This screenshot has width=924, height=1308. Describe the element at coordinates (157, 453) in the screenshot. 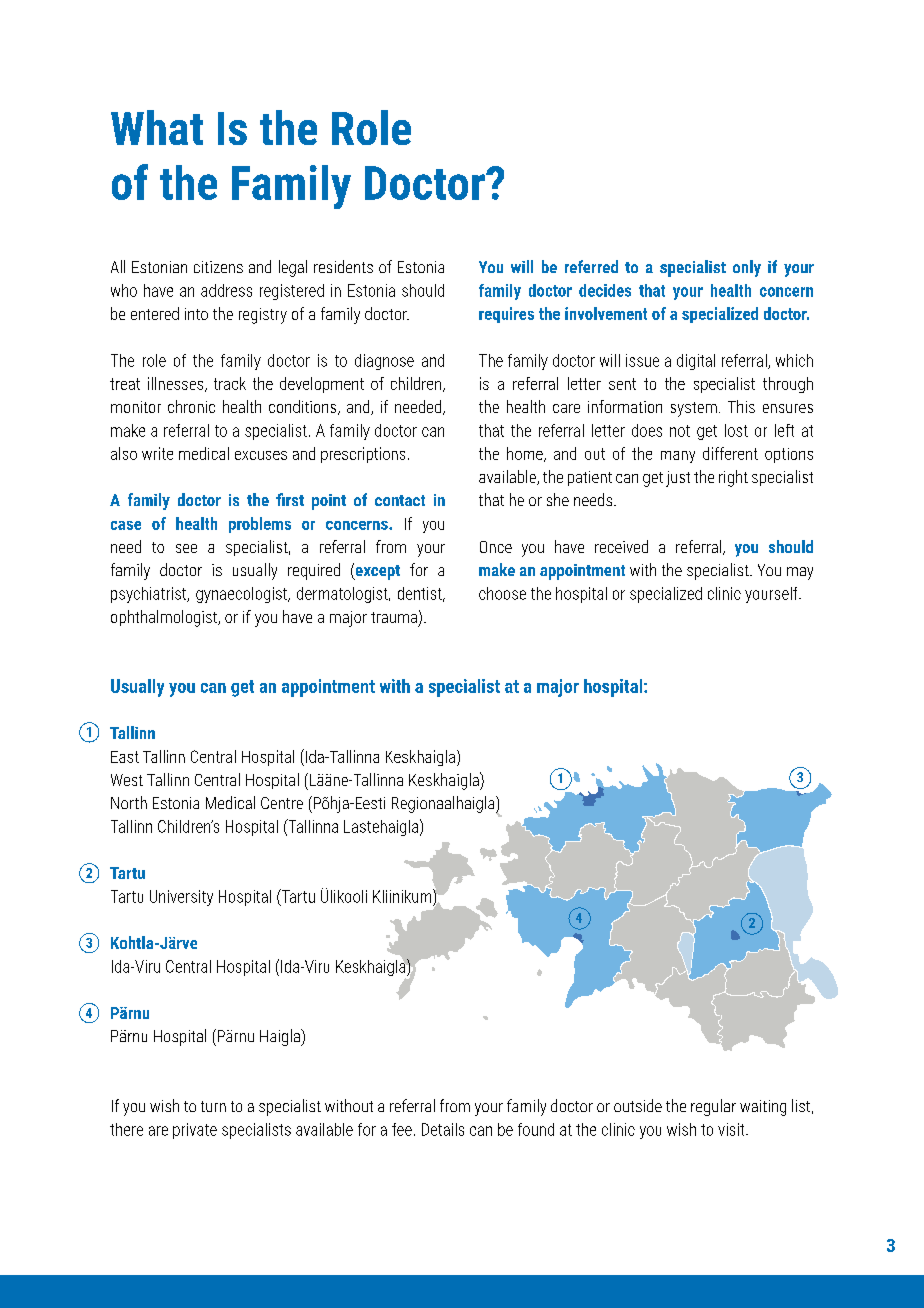

I see `write` at that location.
